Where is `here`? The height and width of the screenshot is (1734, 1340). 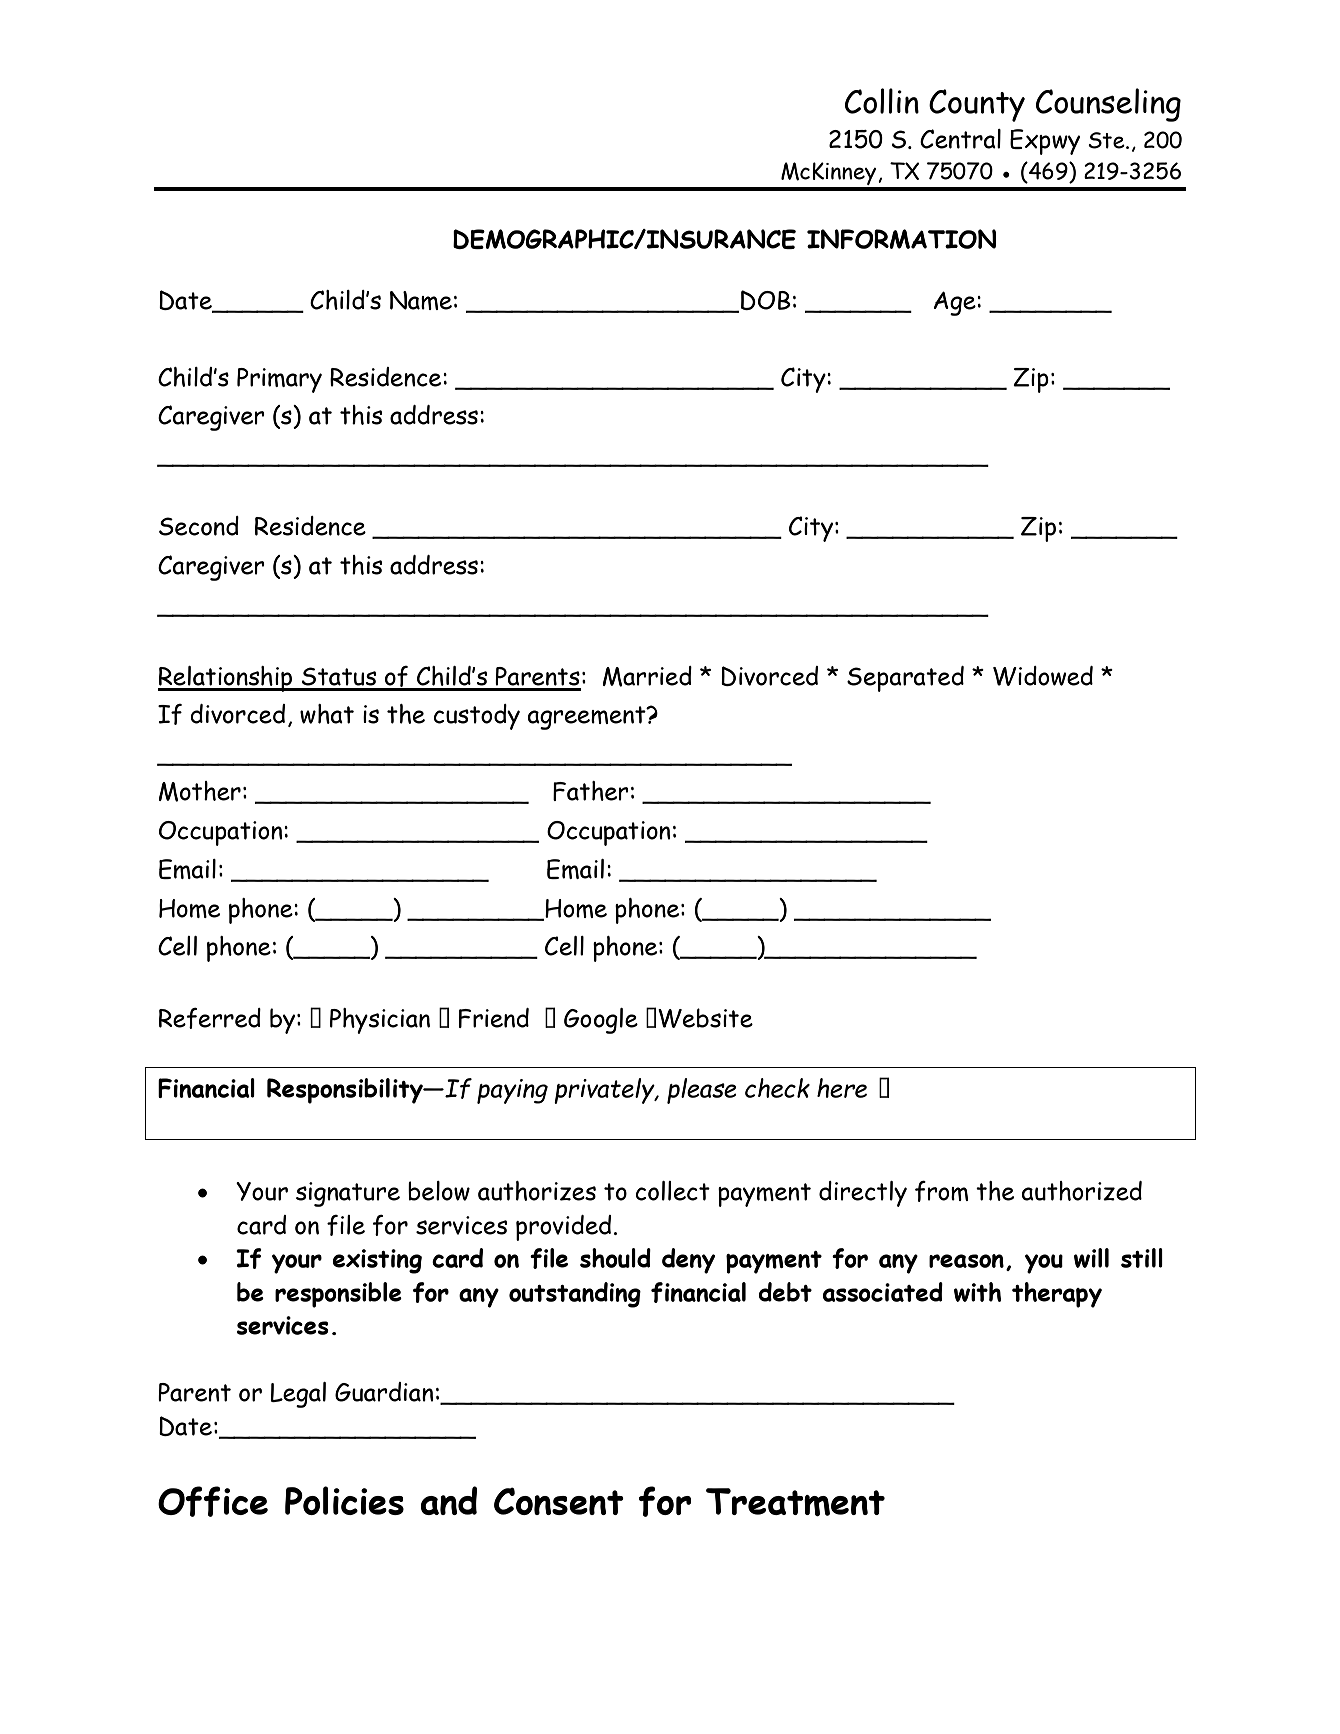
here is located at coordinates (842, 1088).
